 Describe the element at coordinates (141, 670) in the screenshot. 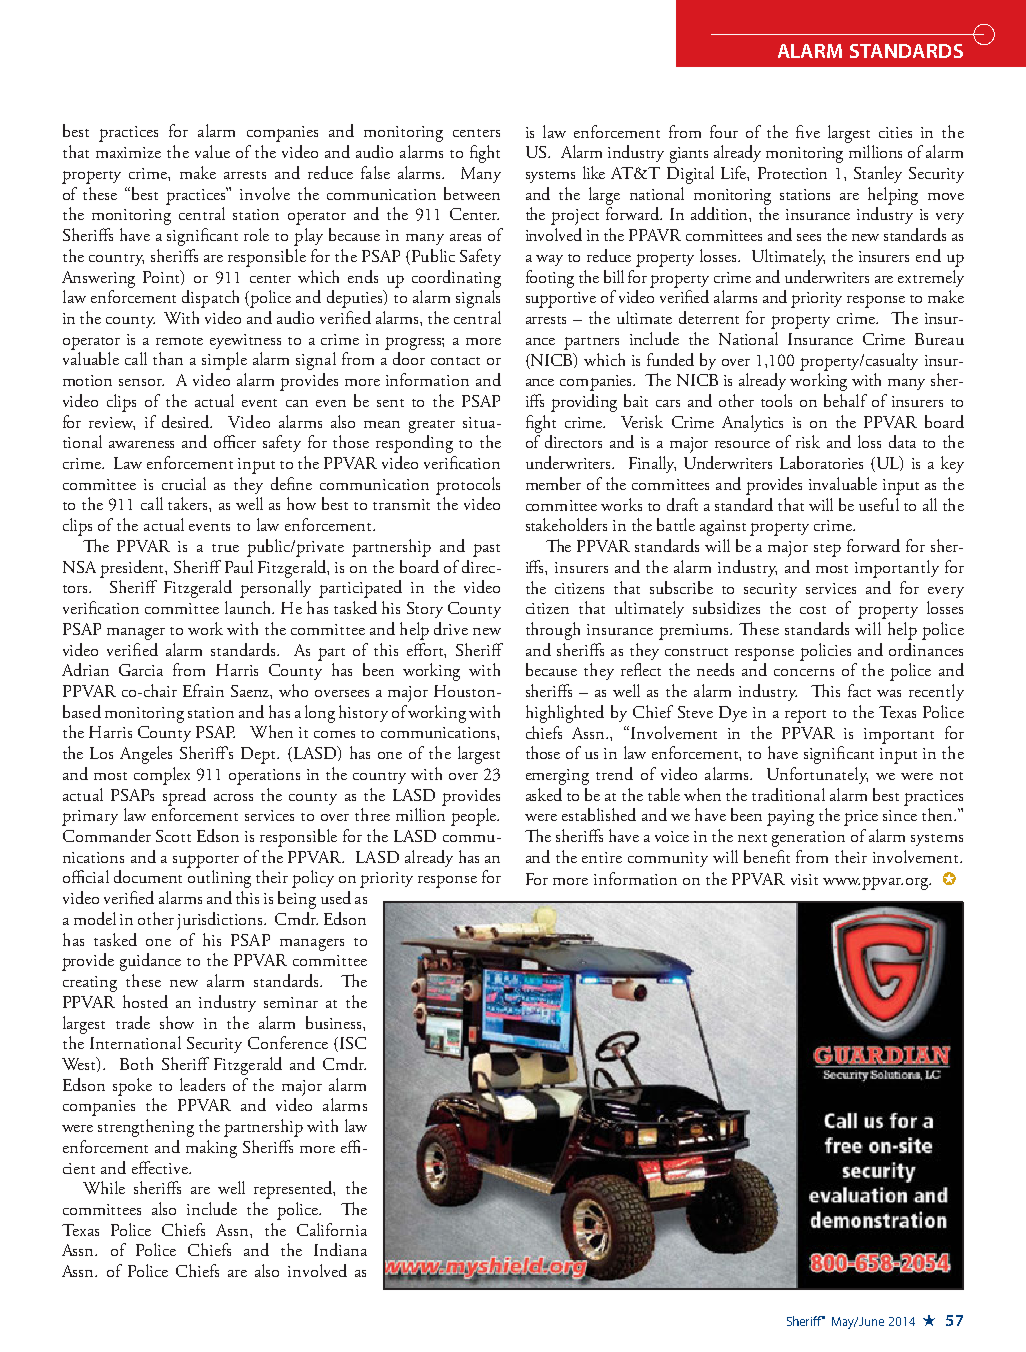

I see `Garcia` at that location.
